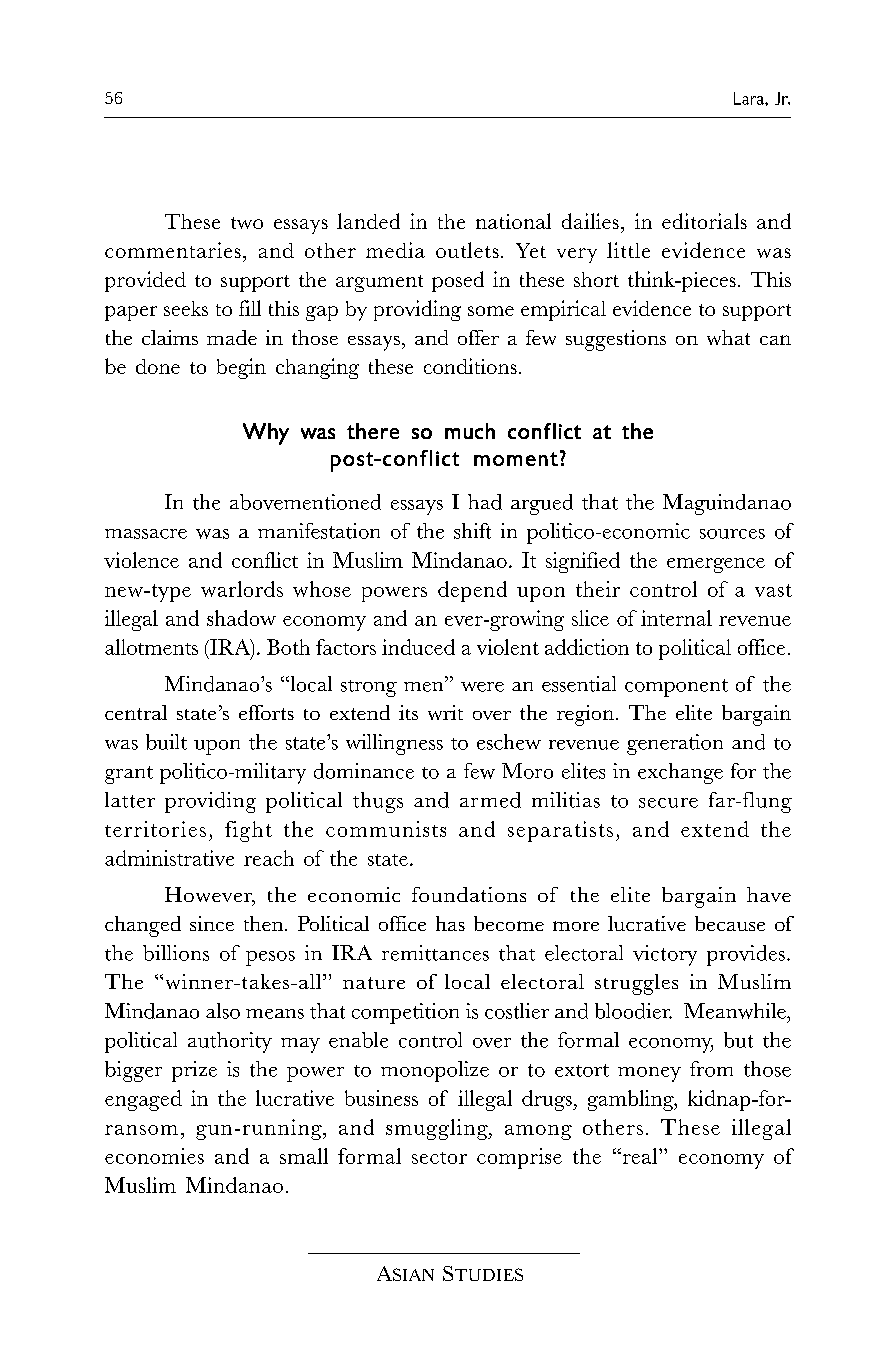 Image resolution: width=896 pixels, height=1345 pixels. I want to click on commentaries, so click(173, 250).
